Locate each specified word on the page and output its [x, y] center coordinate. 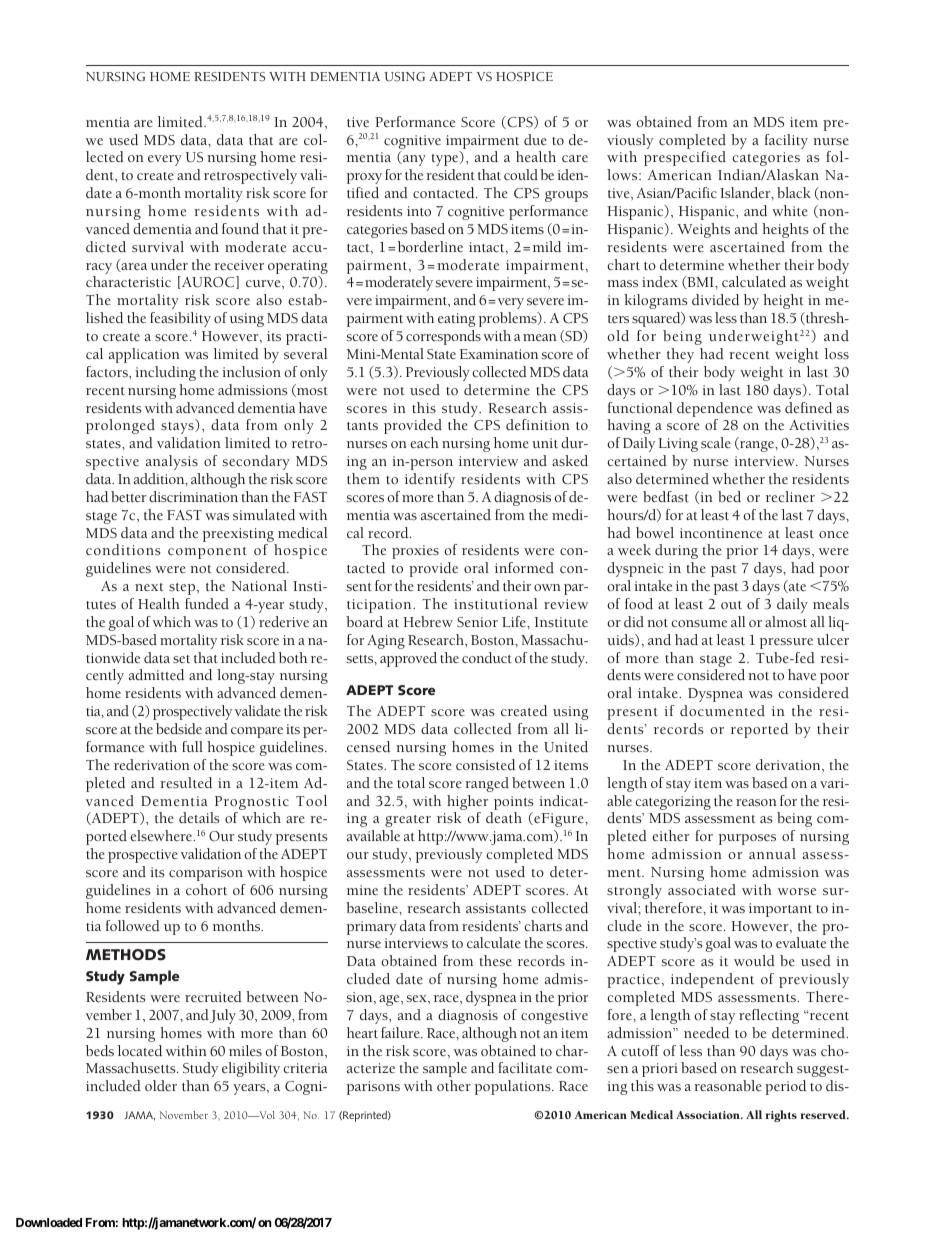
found [240, 228]
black [794, 192]
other [454, 1085]
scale [716, 442]
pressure [786, 643]
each [424, 442]
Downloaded [49, 1222]
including [165, 373]
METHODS [126, 955]
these [495, 960]
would [754, 960]
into [419, 211]
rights [781, 1116]
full [192, 746]
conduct [487, 657]
